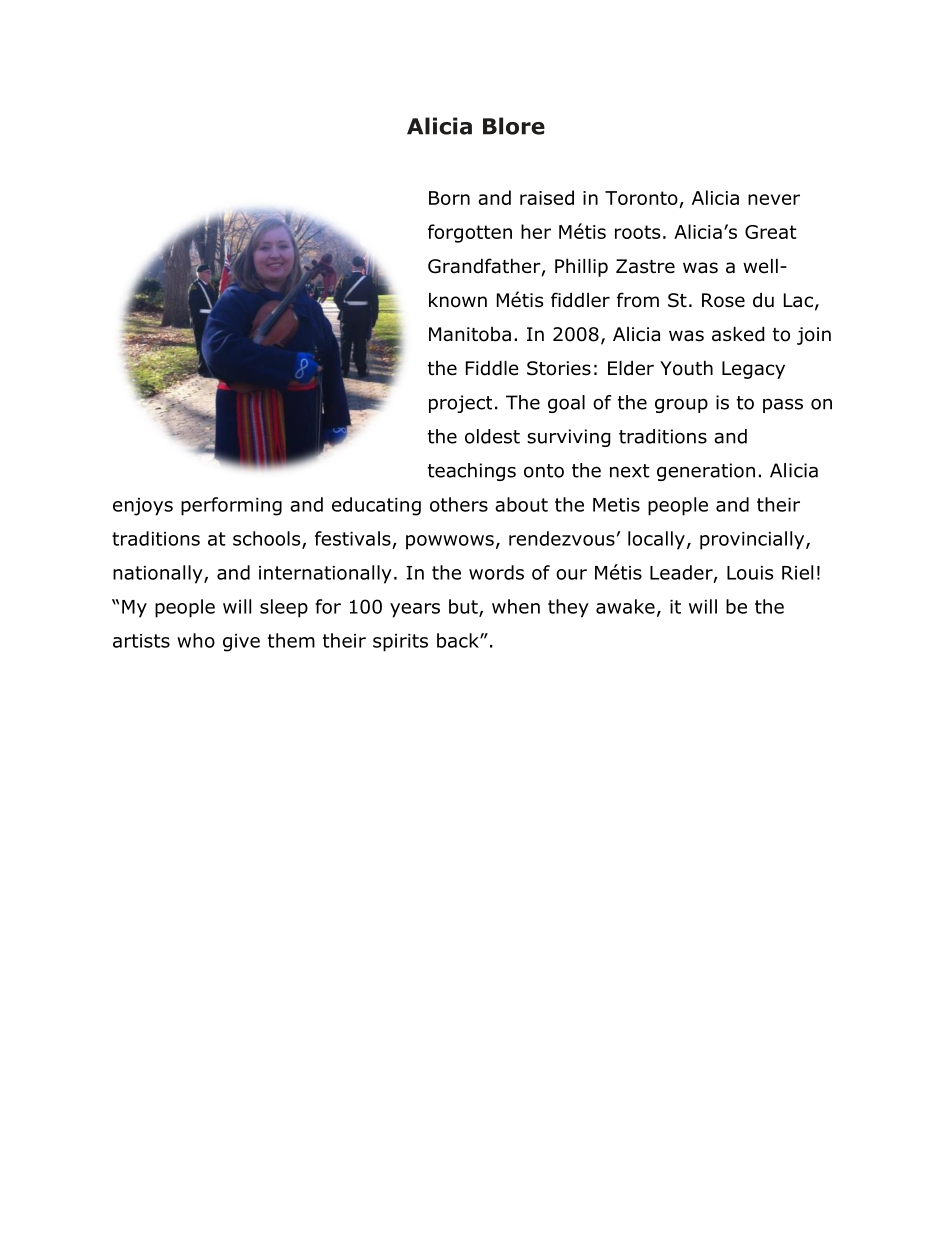 The height and width of the page is (1233, 952). I want to click on forgotten, so click(470, 233).
